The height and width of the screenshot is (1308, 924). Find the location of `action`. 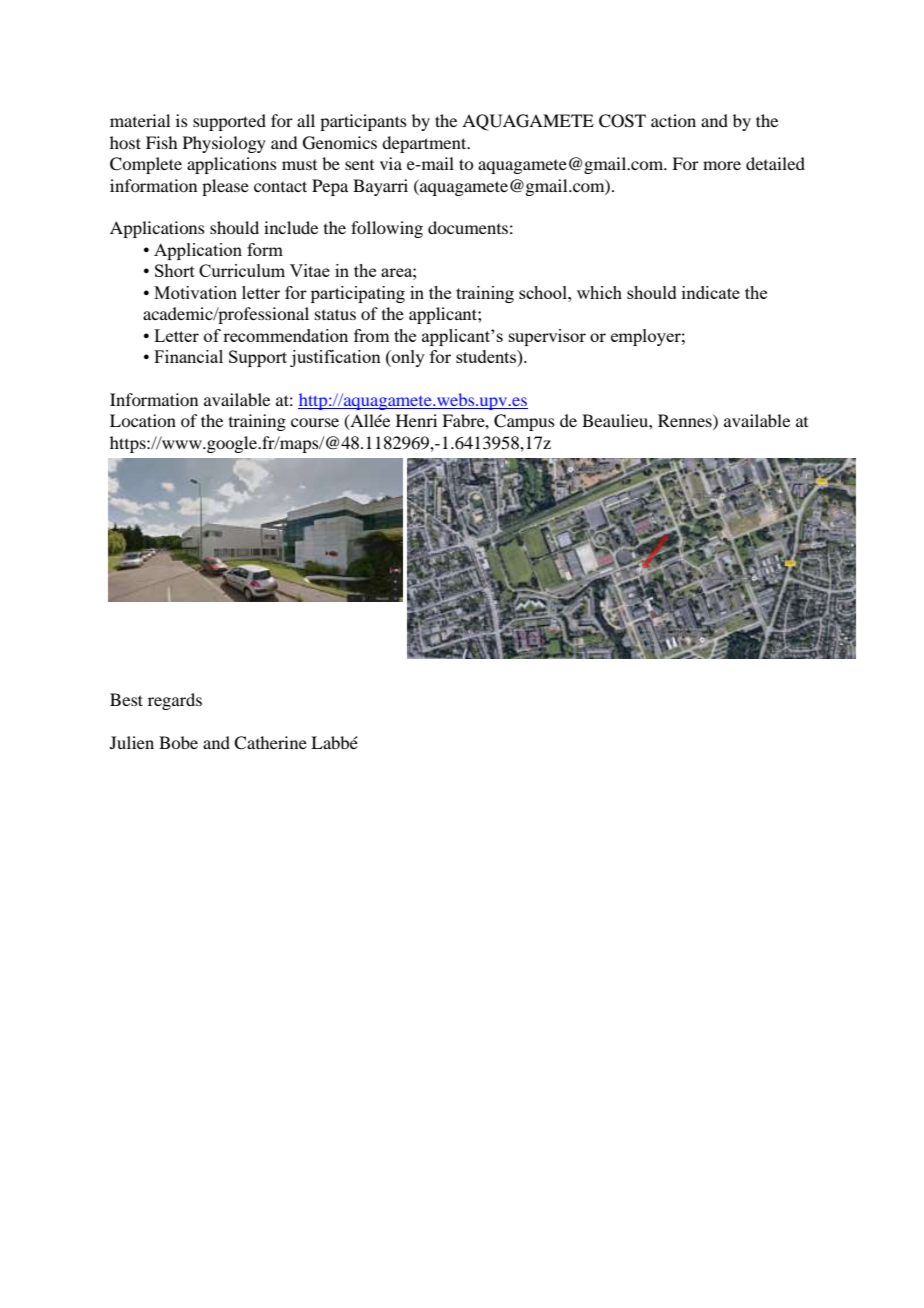

action is located at coordinates (673, 120).
